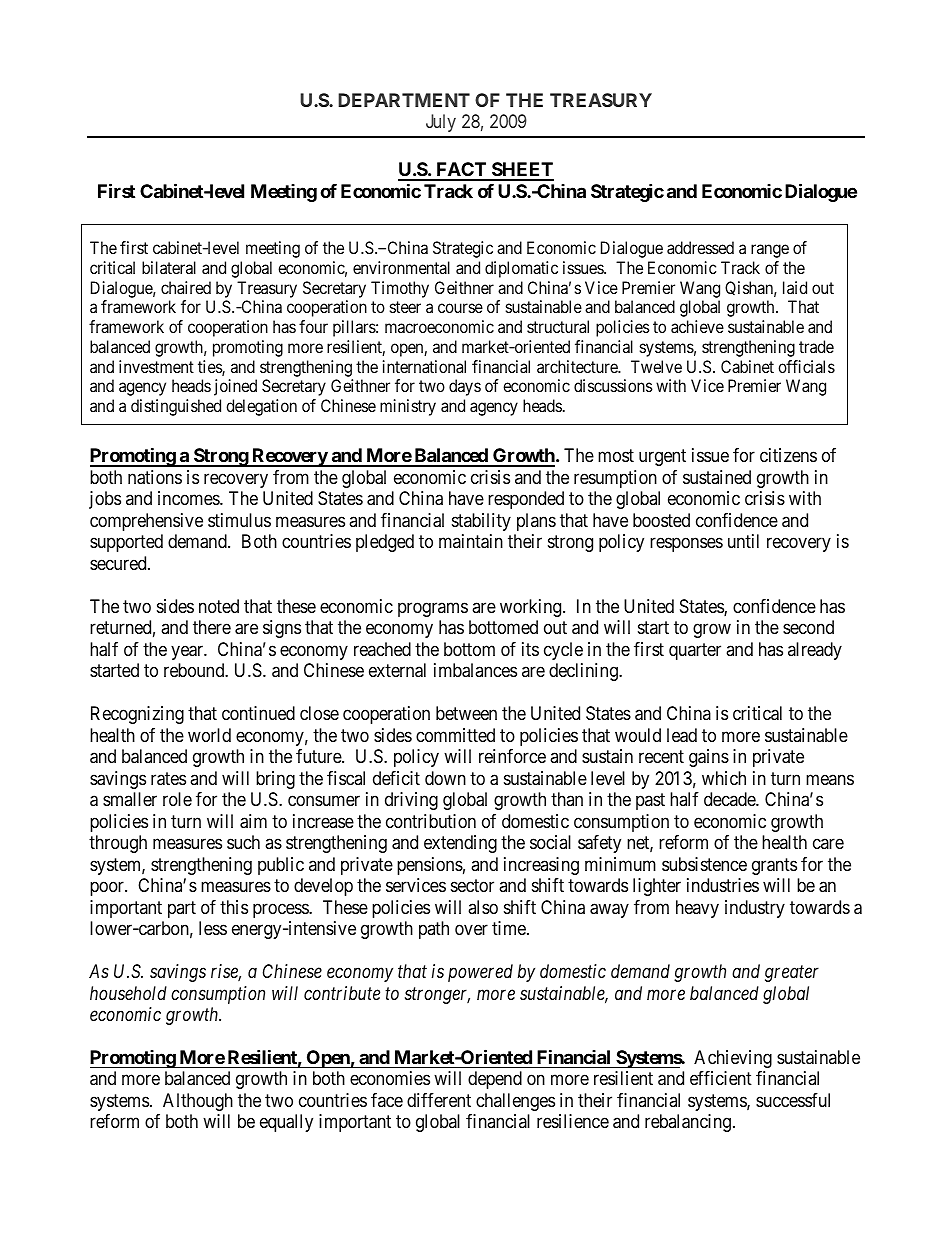 This screenshot has width=952, height=1233. I want to click on industry, so click(755, 909).
